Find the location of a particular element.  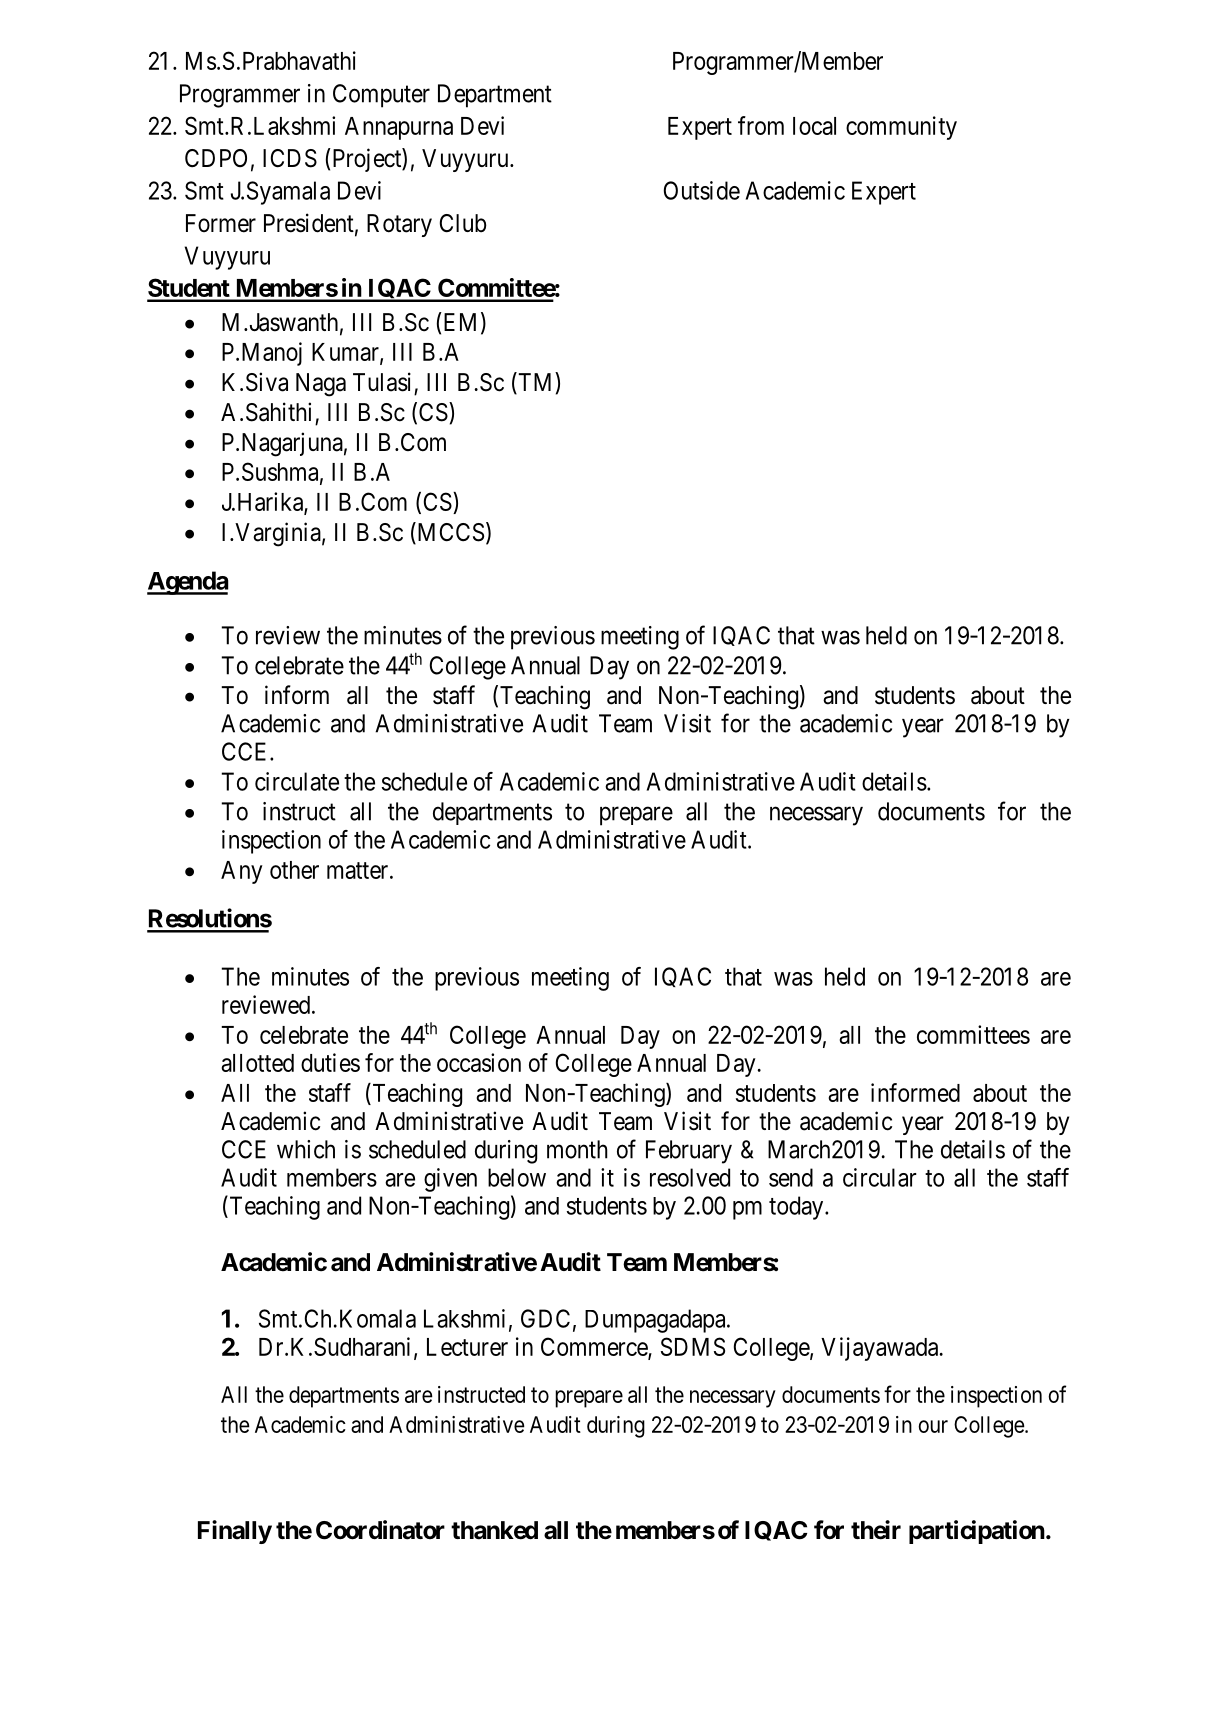

community is located at coordinates (901, 128).
